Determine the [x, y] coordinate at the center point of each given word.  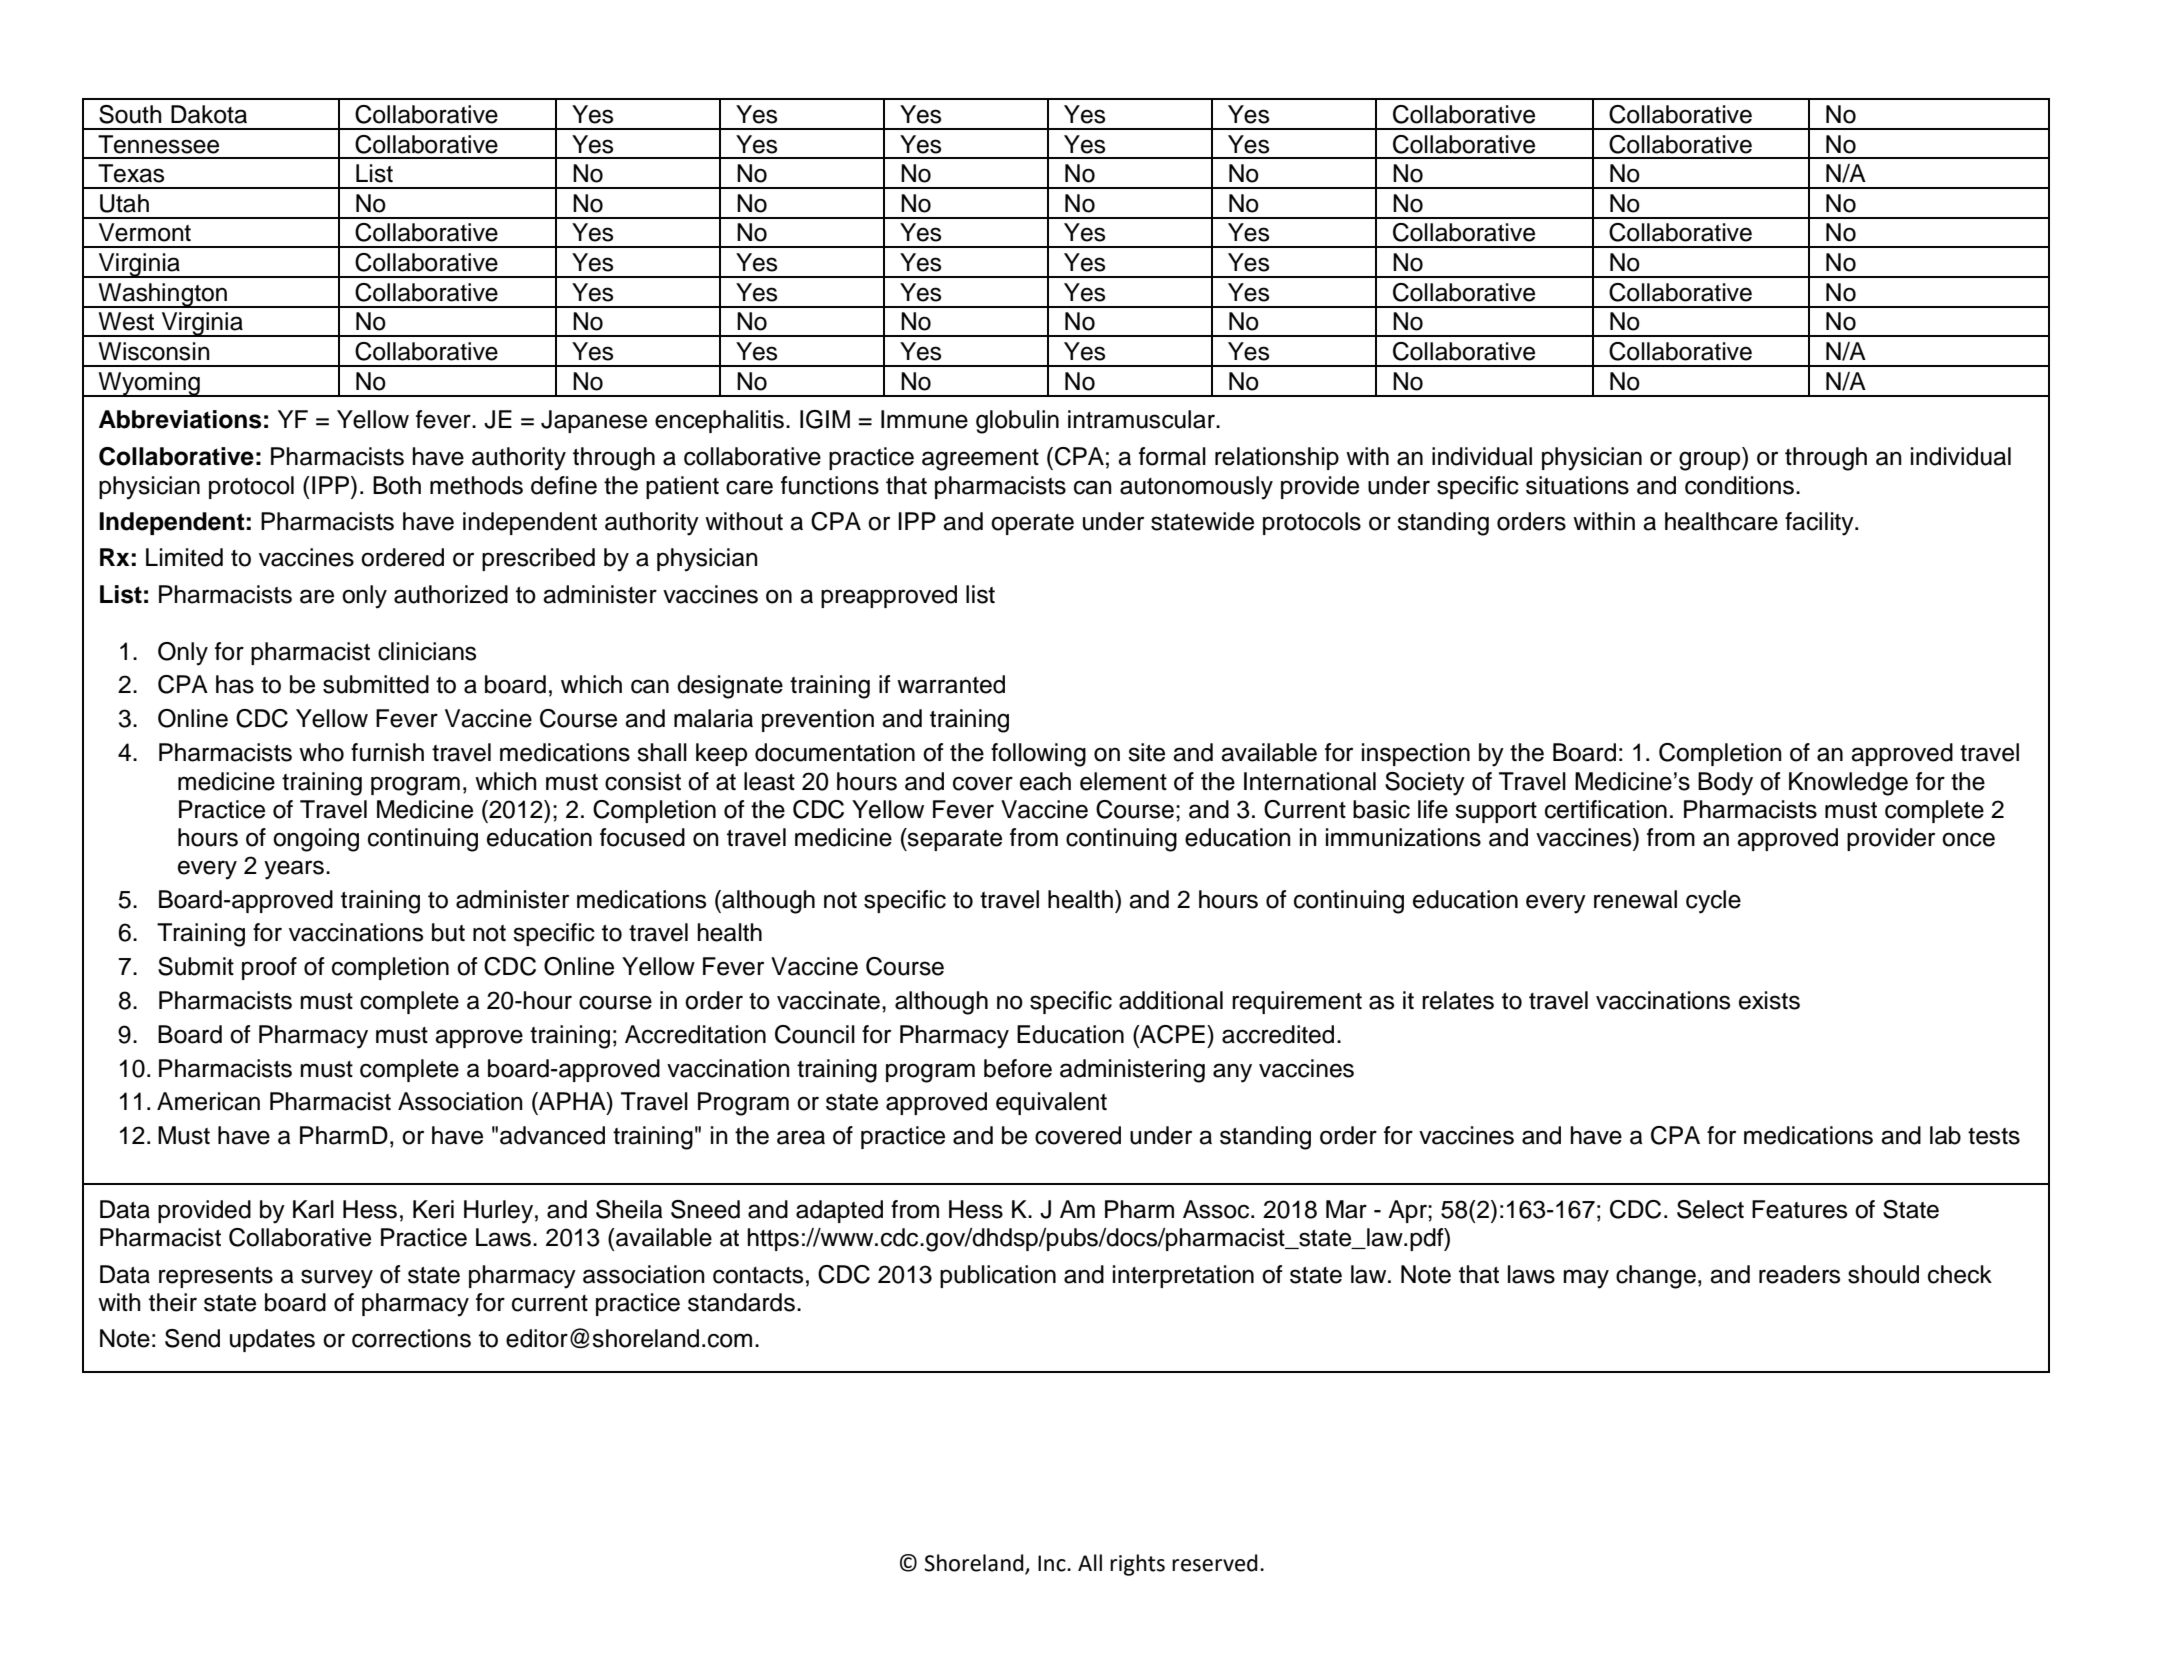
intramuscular [1142, 419]
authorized [451, 594]
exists [1769, 1000]
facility [1820, 524]
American [208, 1101]
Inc [1053, 1563]
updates [272, 1340]
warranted [951, 684]
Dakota [209, 114]
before [1018, 1068]
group [1711, 461]
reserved [1215, 1563]
